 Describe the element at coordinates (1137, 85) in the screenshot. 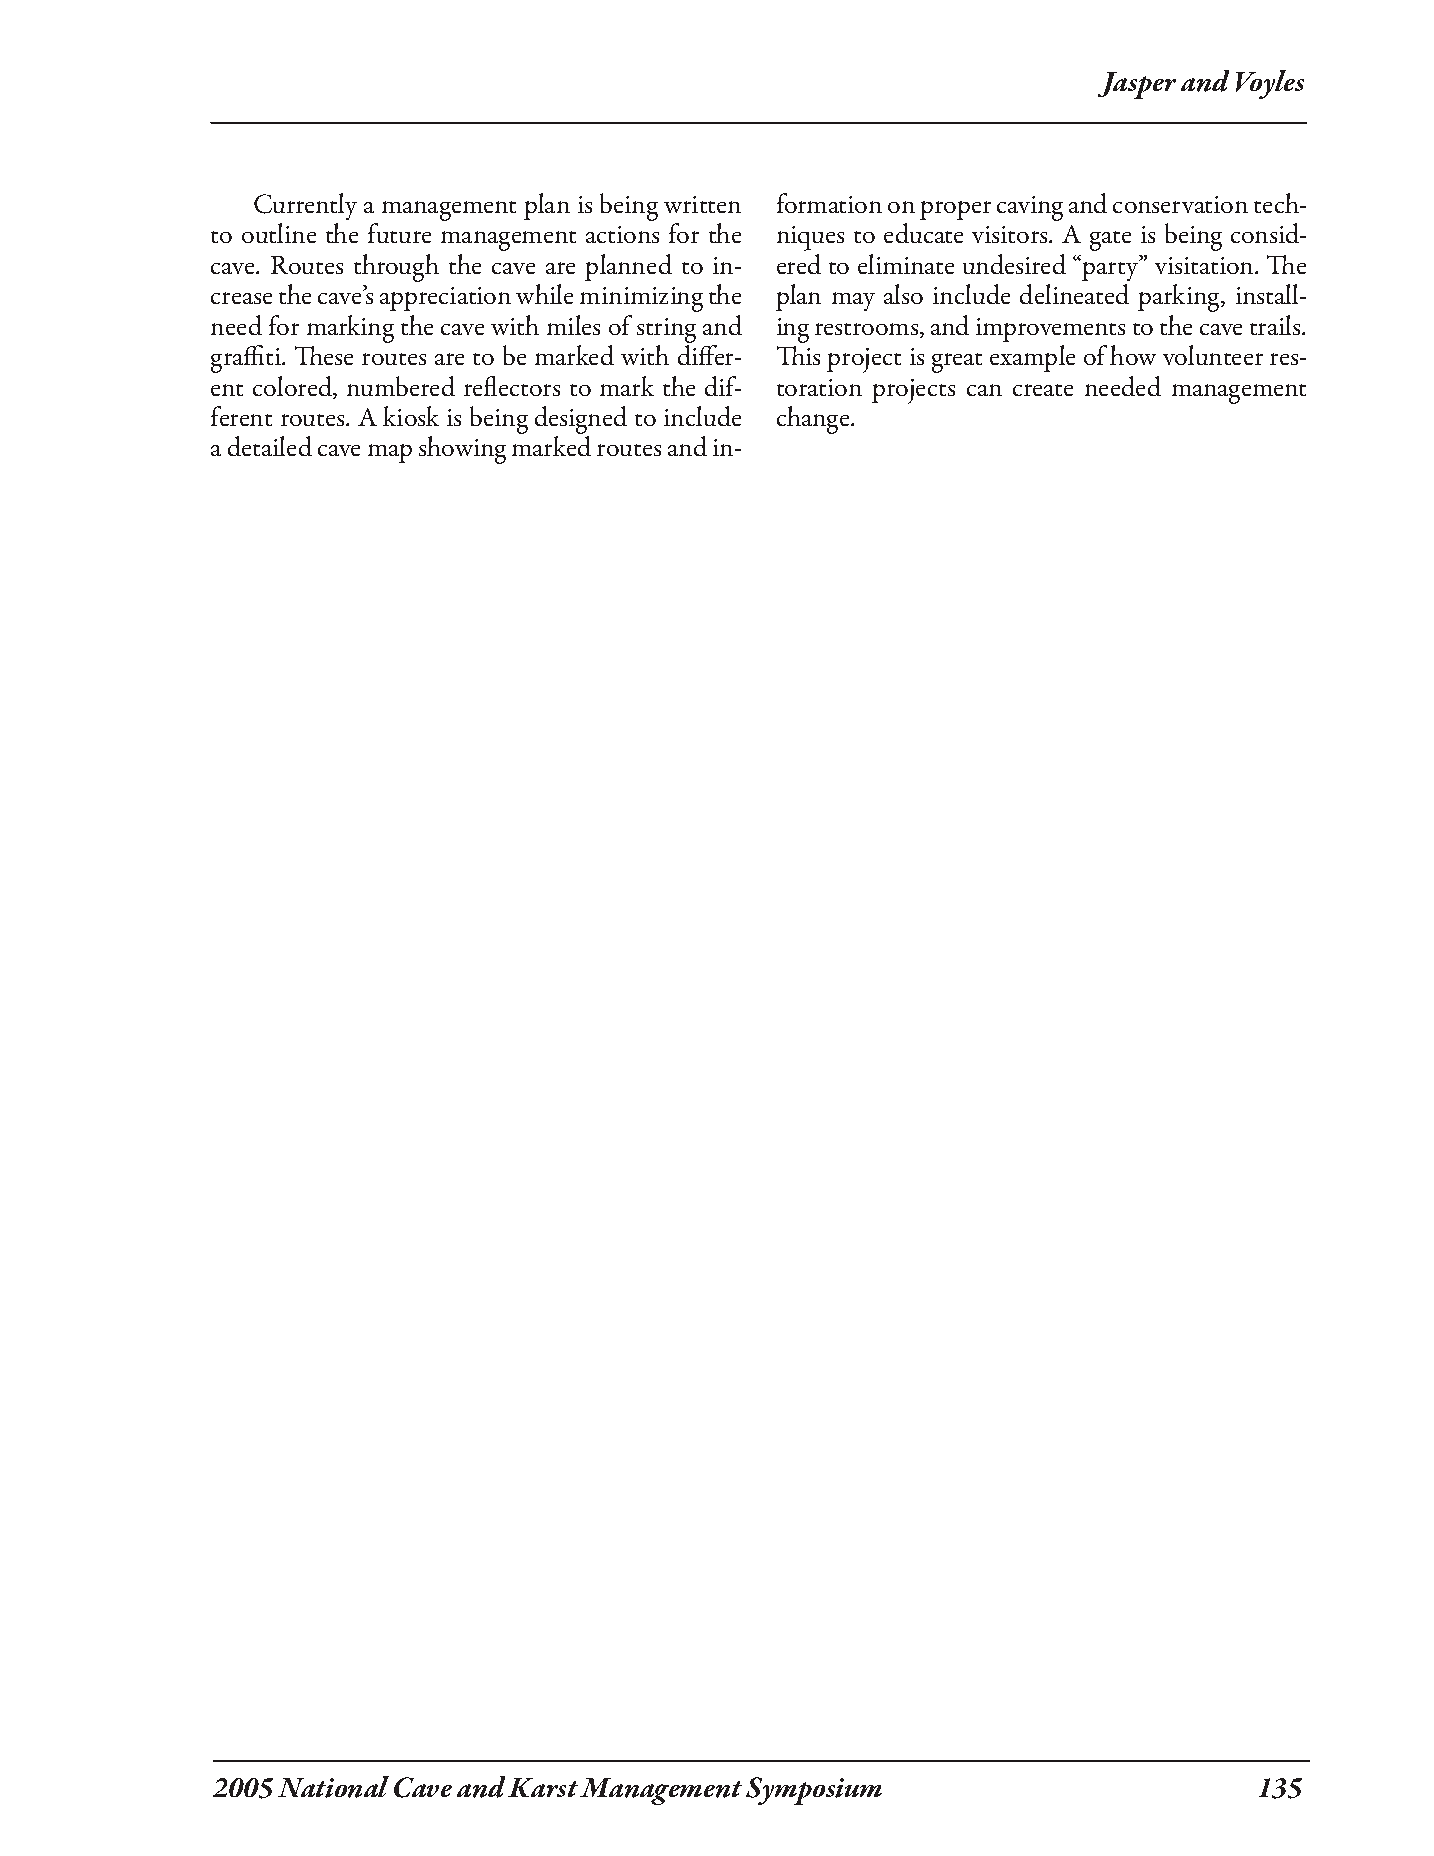

I see `Jasper` at that location.
